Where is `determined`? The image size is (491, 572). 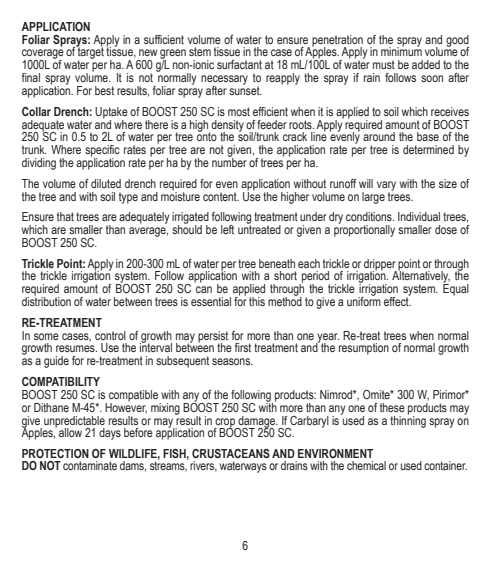 determined is located at coordinates (428, 149).
